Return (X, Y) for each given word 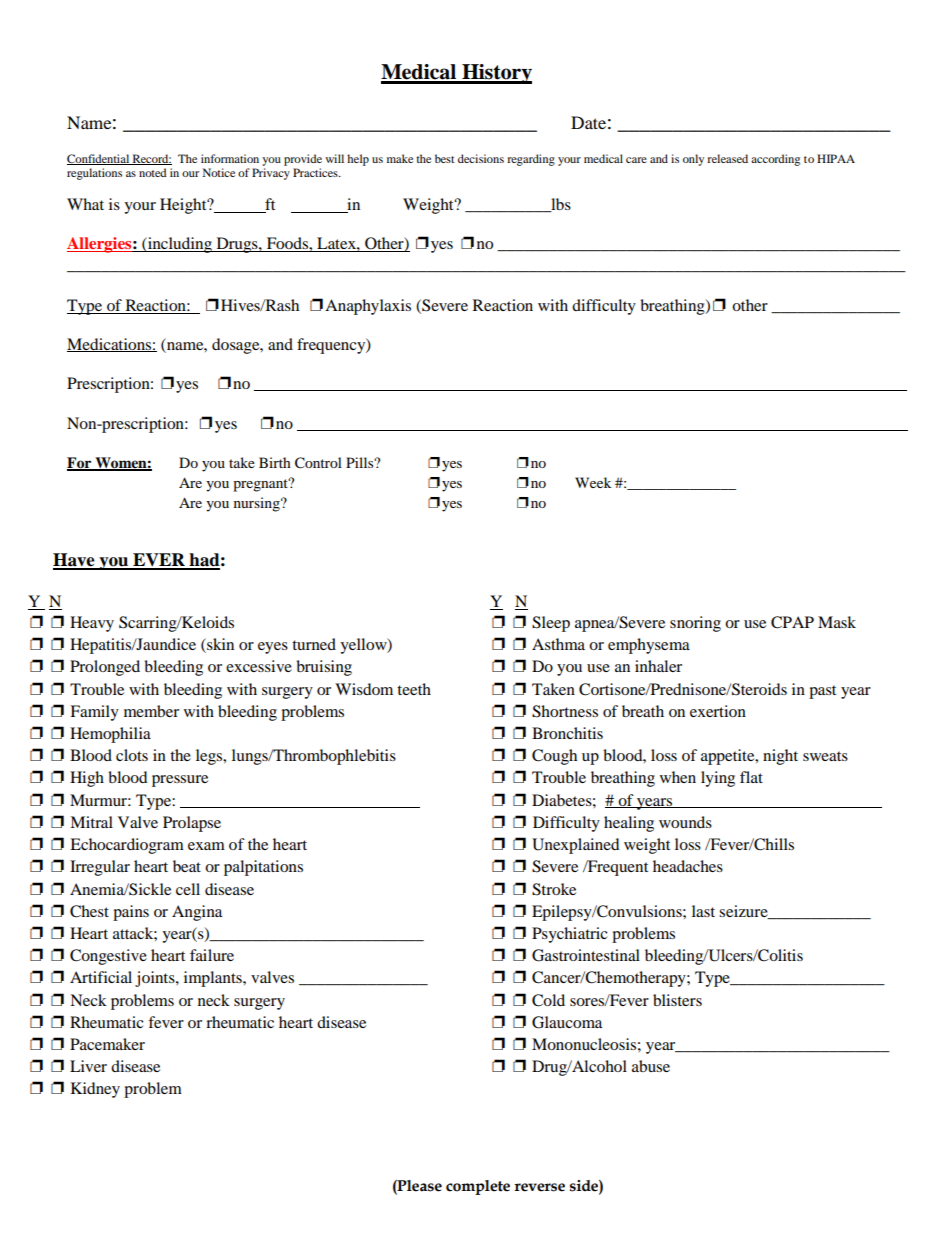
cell (188, 889)
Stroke (554, 889)
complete (478, 1187)
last (703, 911)
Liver (88, 1066)
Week (593, 482)
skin (219, 645)
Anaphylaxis (368, 307)
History (496, 74)
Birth (275, 462)
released (727, 158)
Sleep (551, 624)
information (230, 158)
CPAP (792, 622)
